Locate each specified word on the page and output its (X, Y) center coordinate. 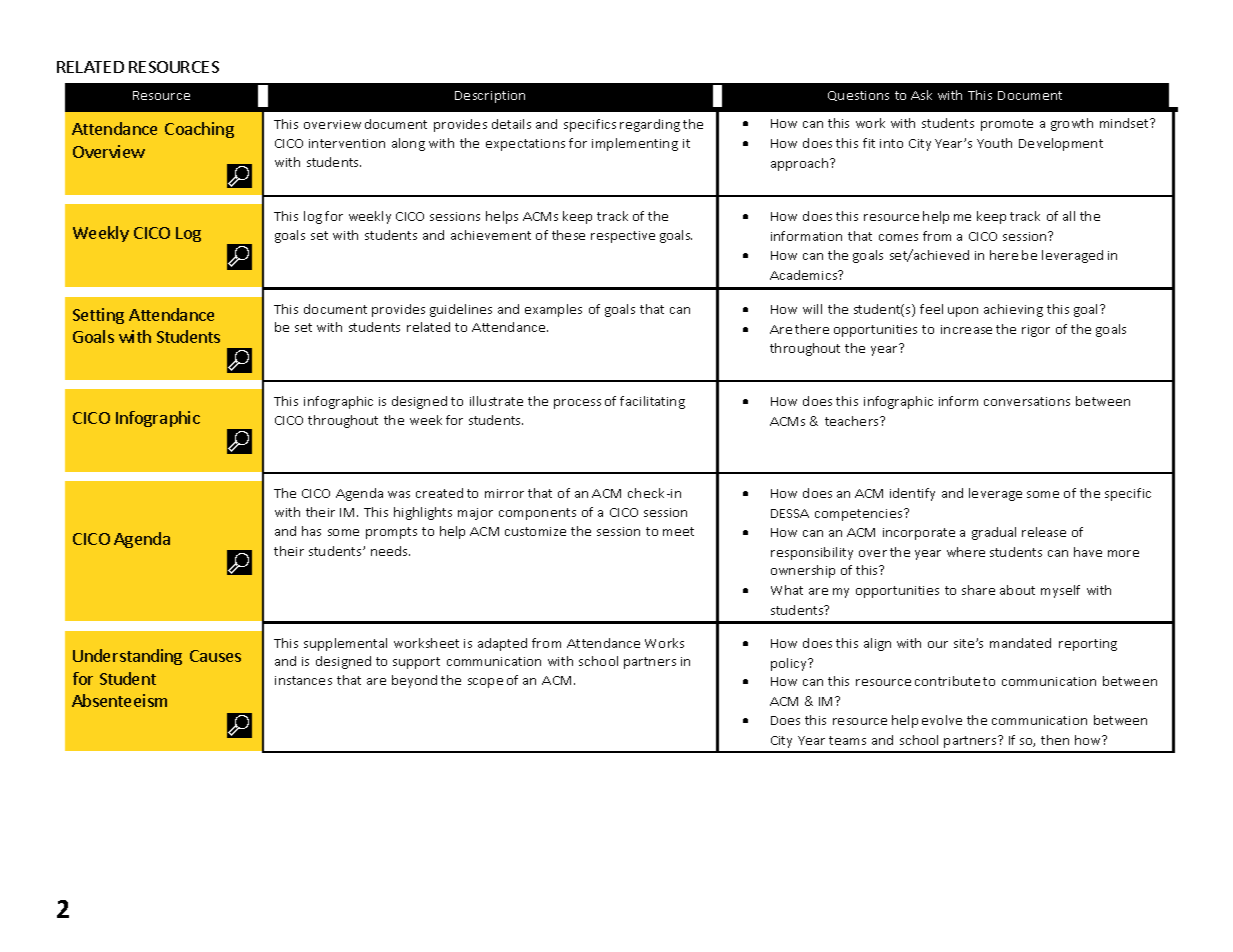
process (577, 404)
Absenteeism (119, 700)
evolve (942, 720)
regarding (650, 125)
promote (1007, 125)
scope (485, 683)
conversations (1027, 401)
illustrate (496, 401)
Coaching (199, 130)
